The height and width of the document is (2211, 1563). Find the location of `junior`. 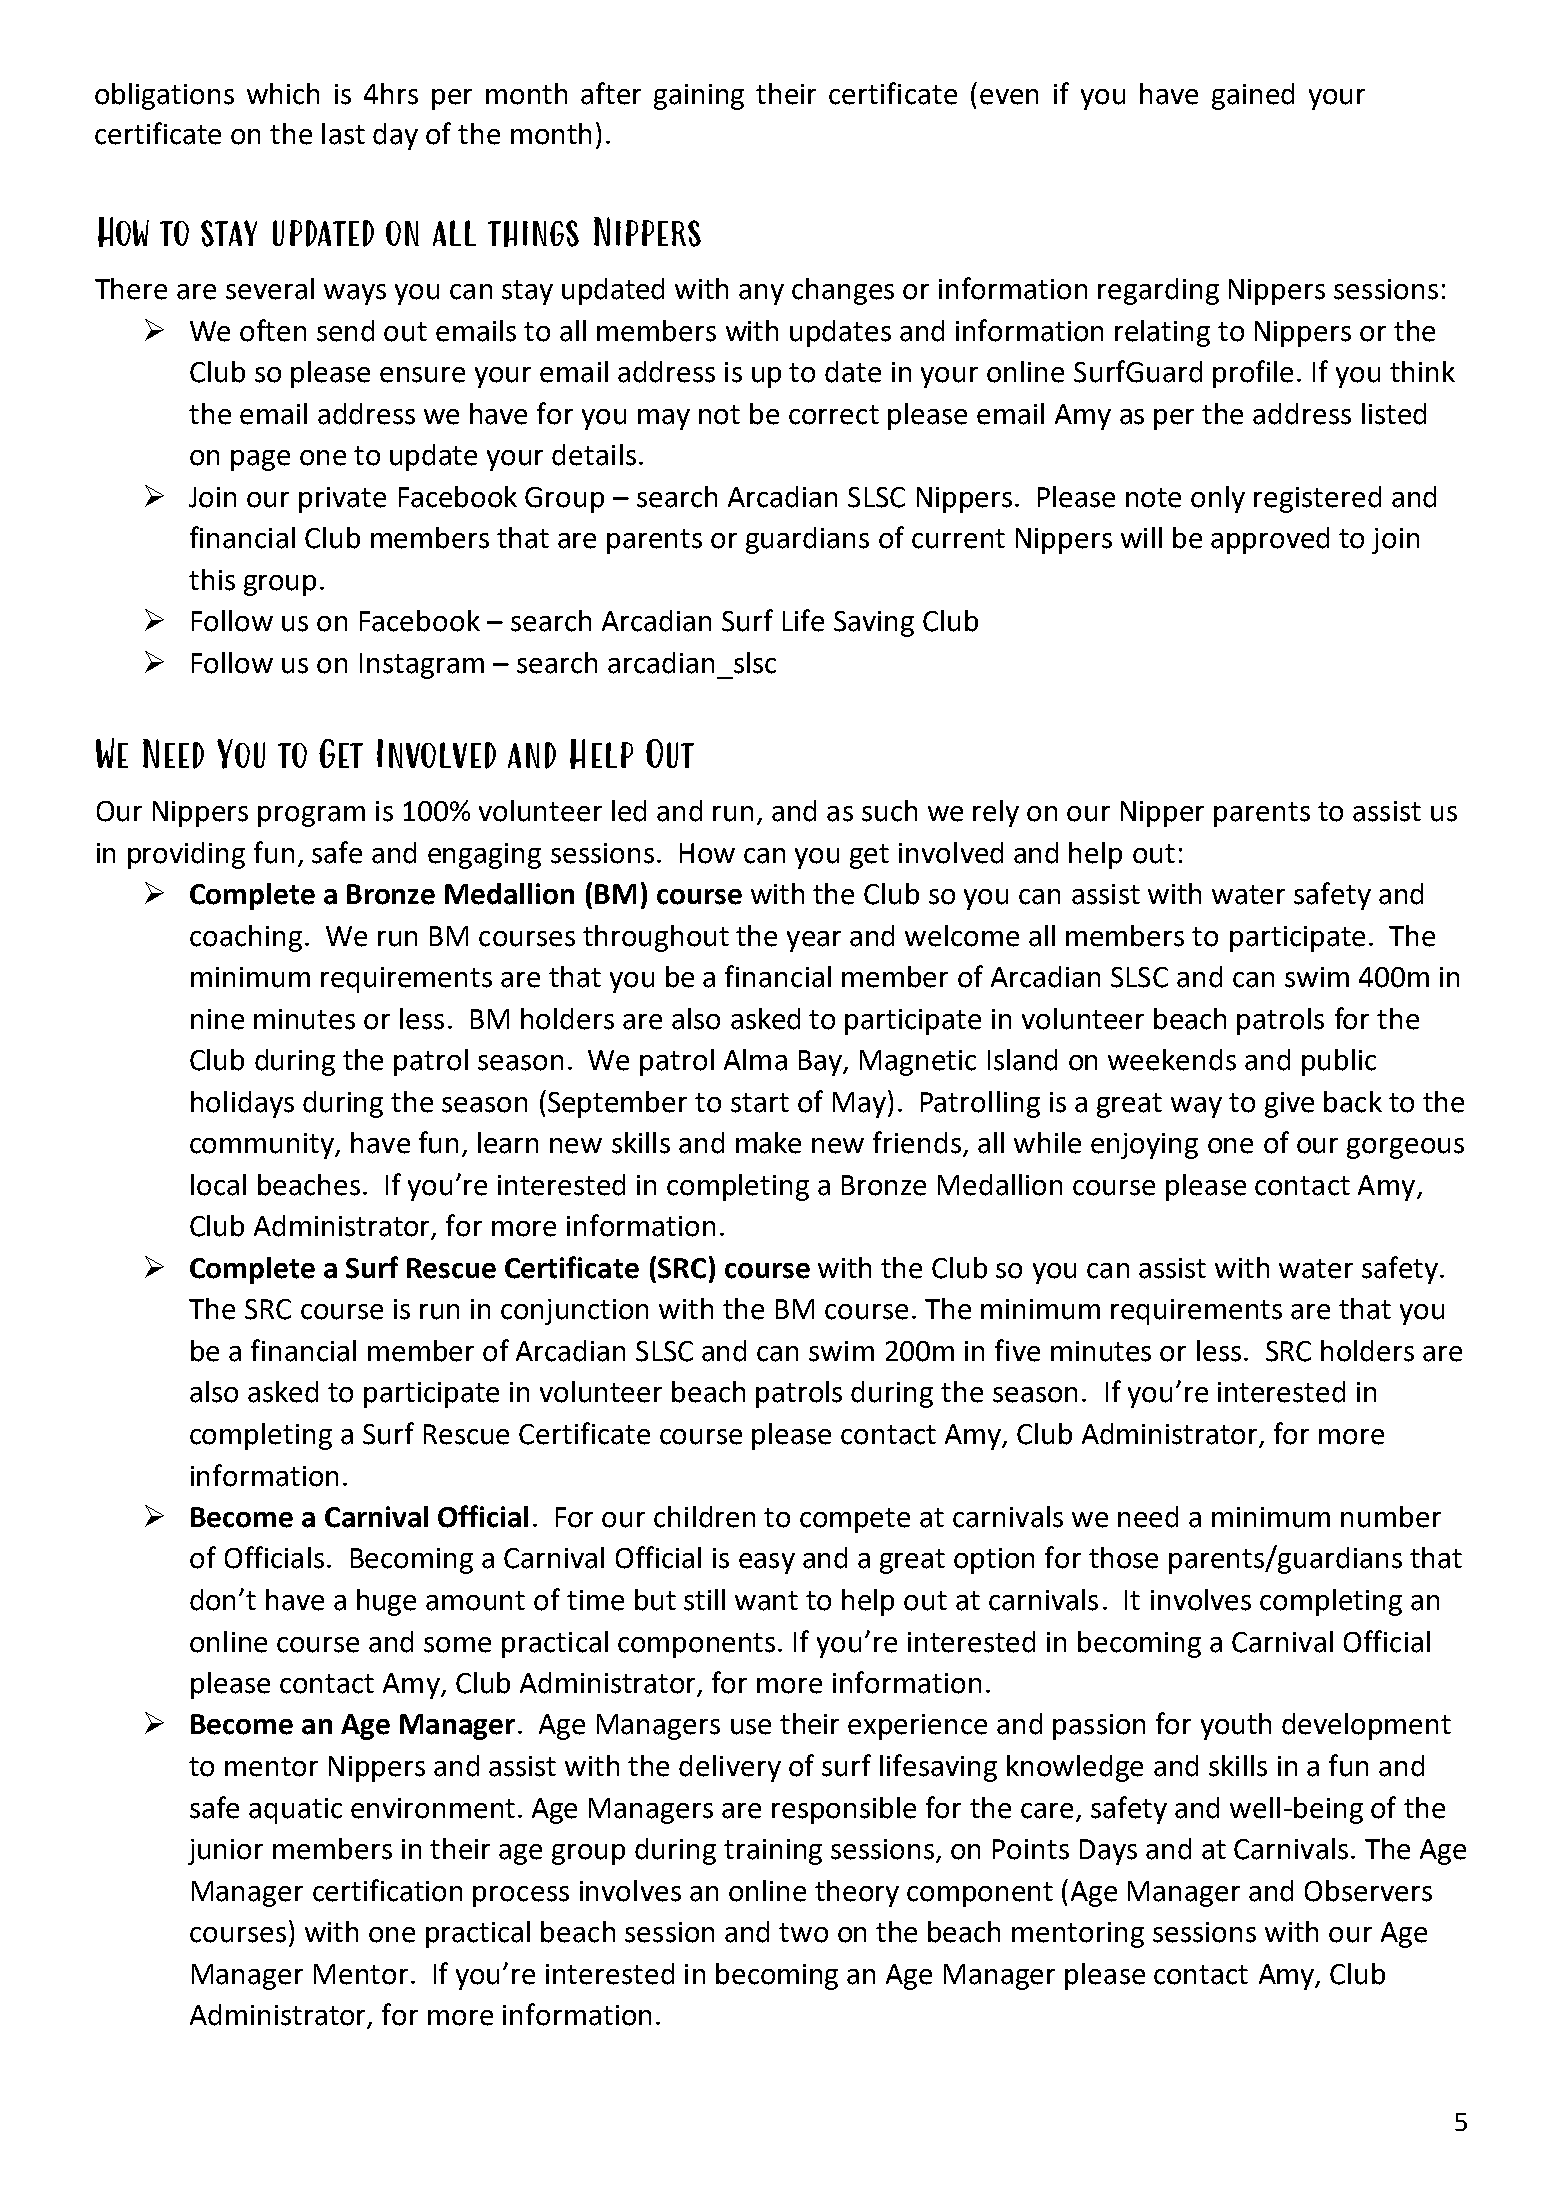

junior is located at coordinates (225, 1852).
